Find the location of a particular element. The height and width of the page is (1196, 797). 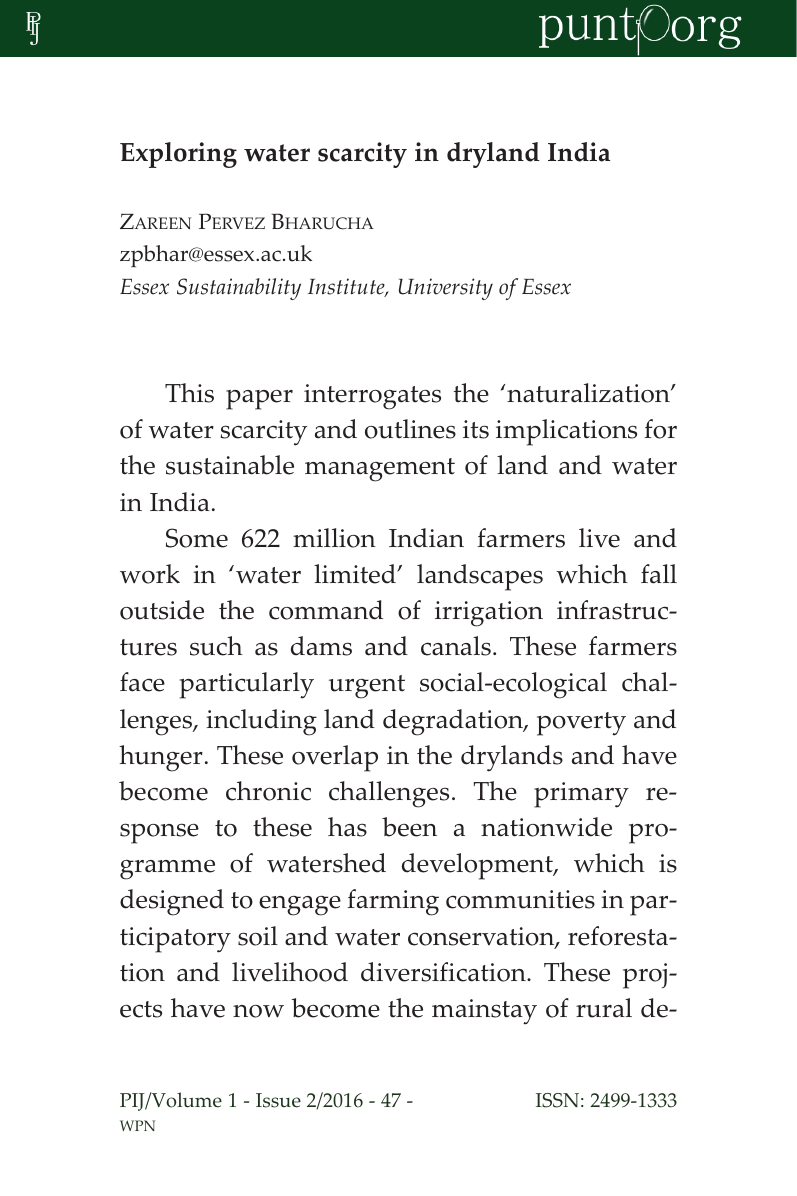

outlines is located at coordinates (410, 429).
